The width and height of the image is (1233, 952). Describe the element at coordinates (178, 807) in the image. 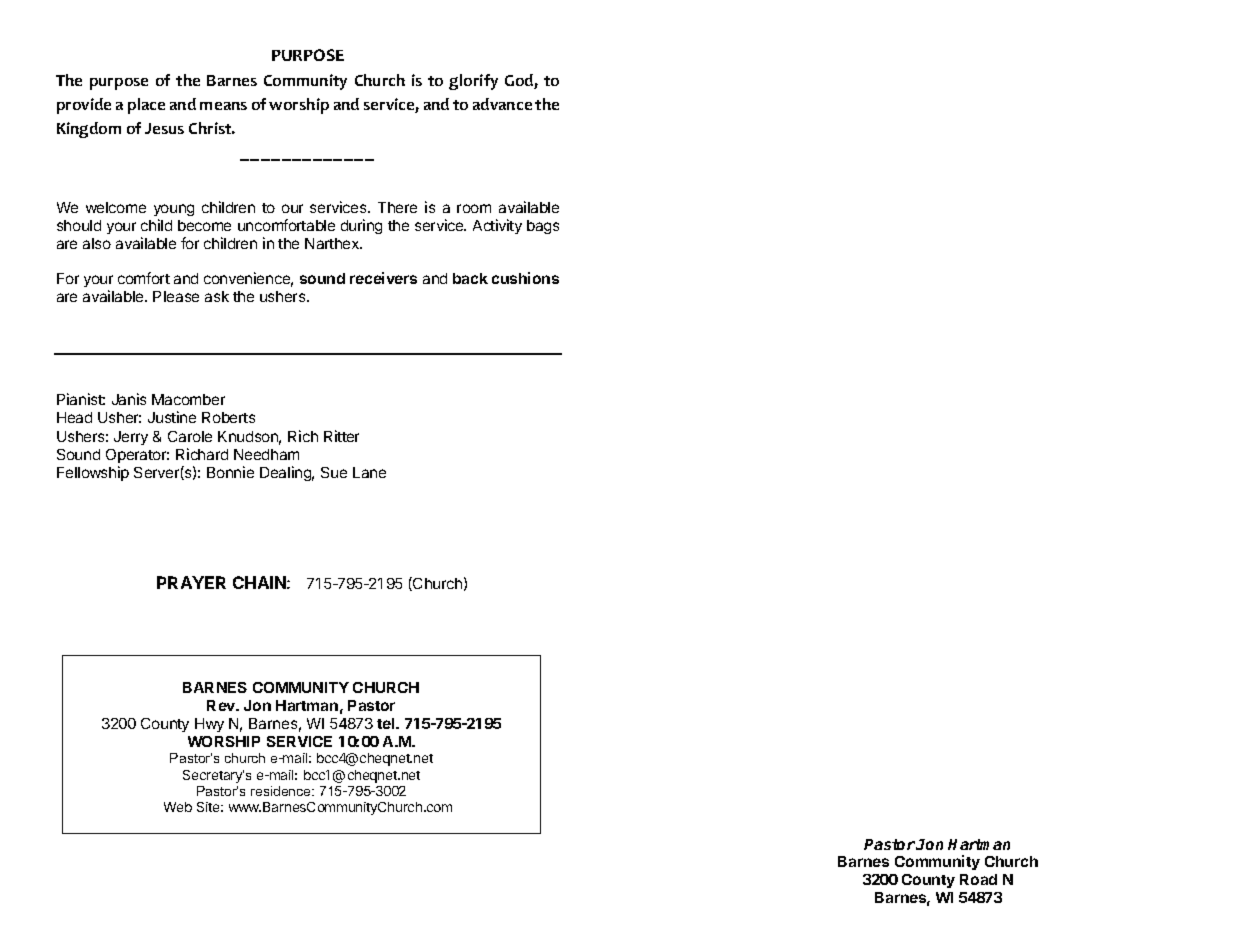

I see `Web` at that location.
